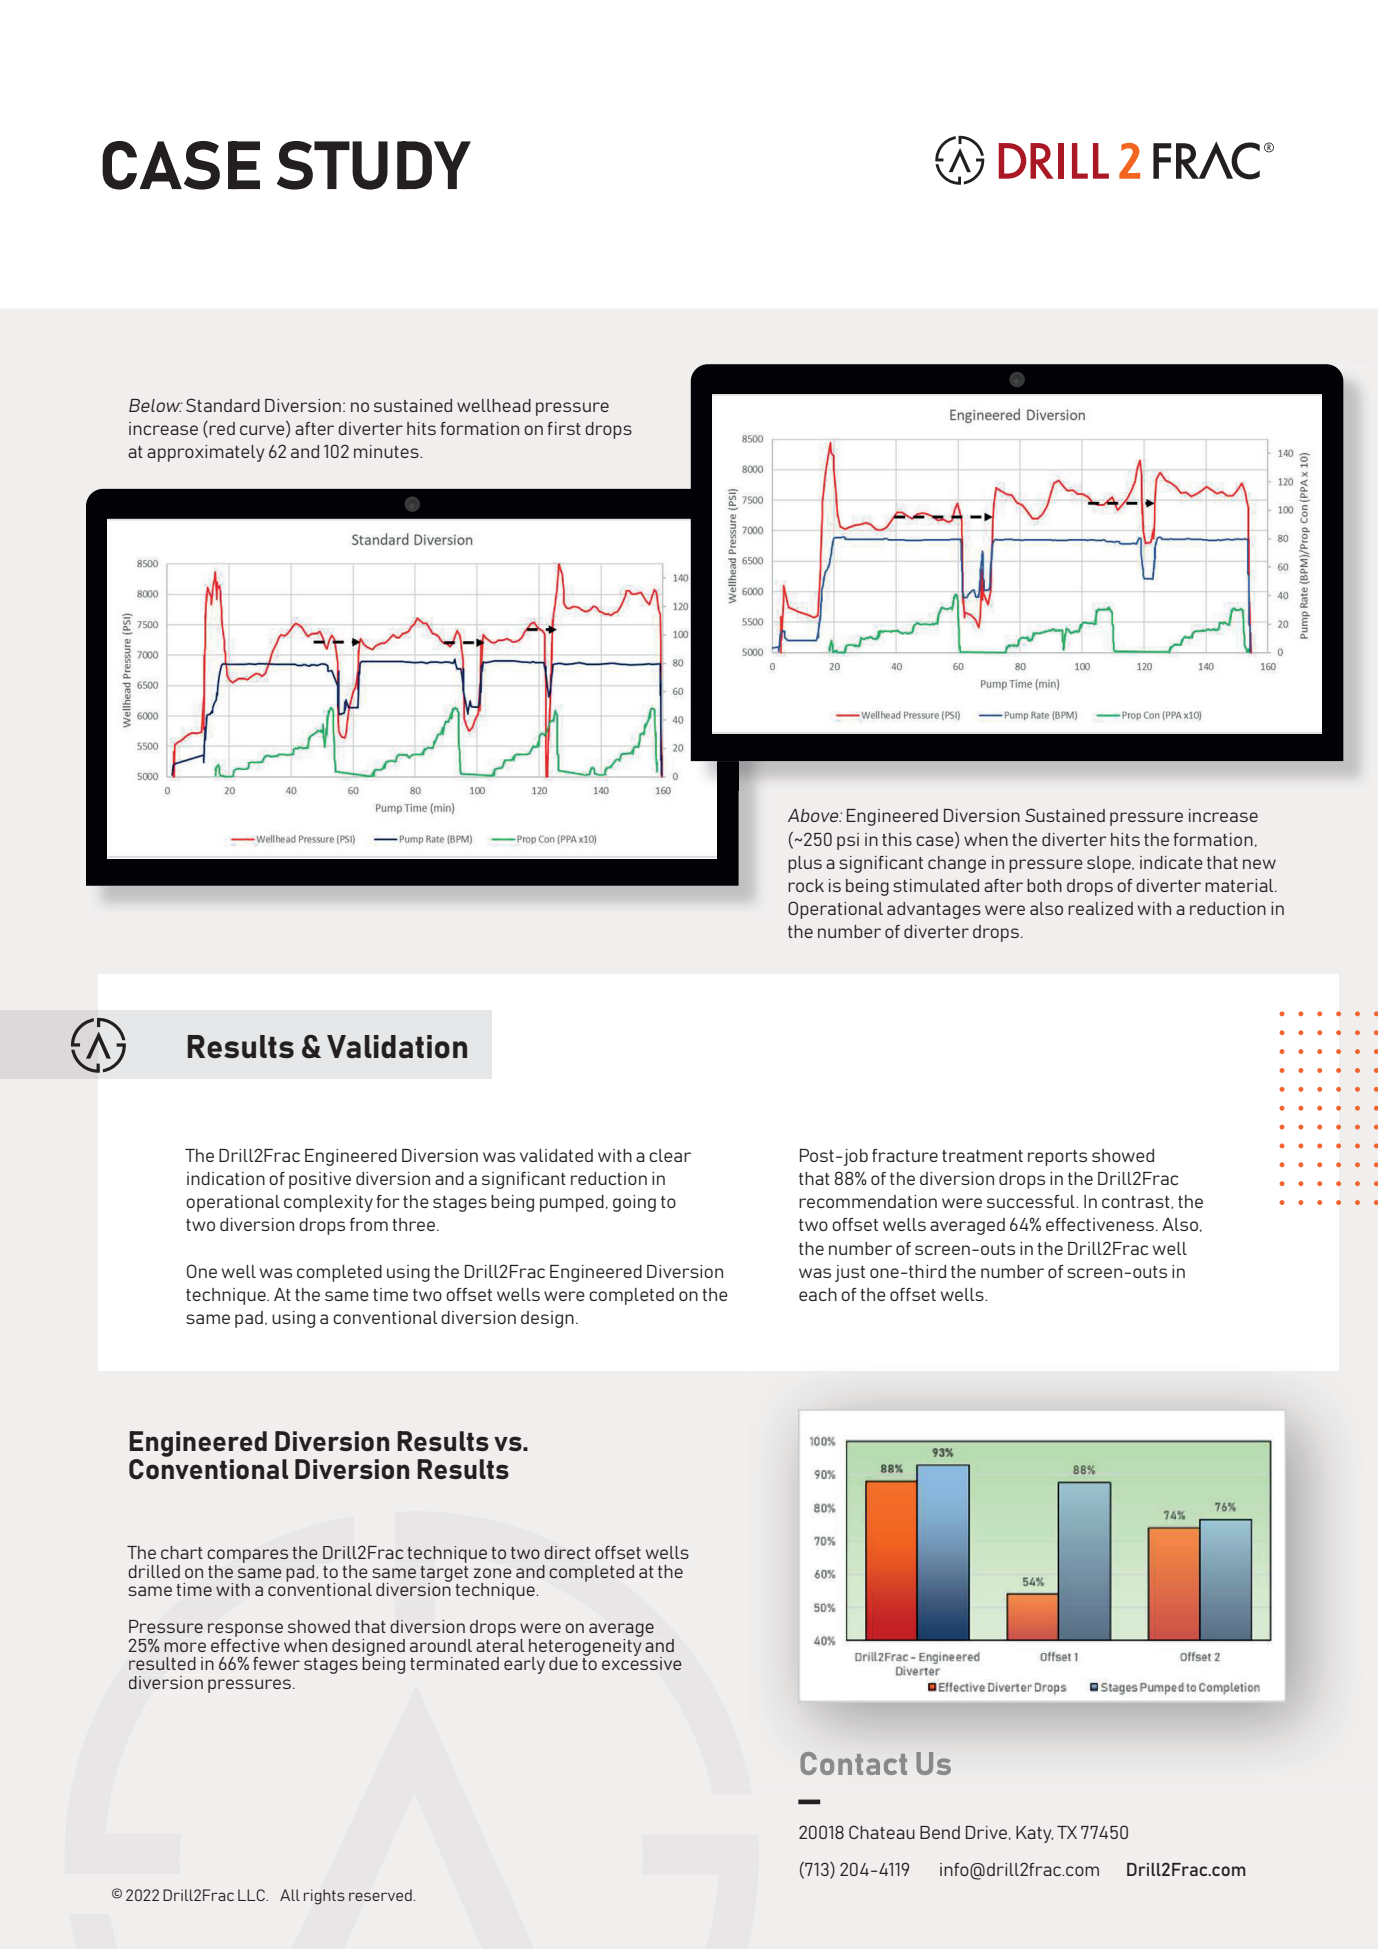 The height and width of the screenshot is (1949, 1378). Describe the element at coordinates (374, 165) in the screenshot. I see `STUDY` at that location.
